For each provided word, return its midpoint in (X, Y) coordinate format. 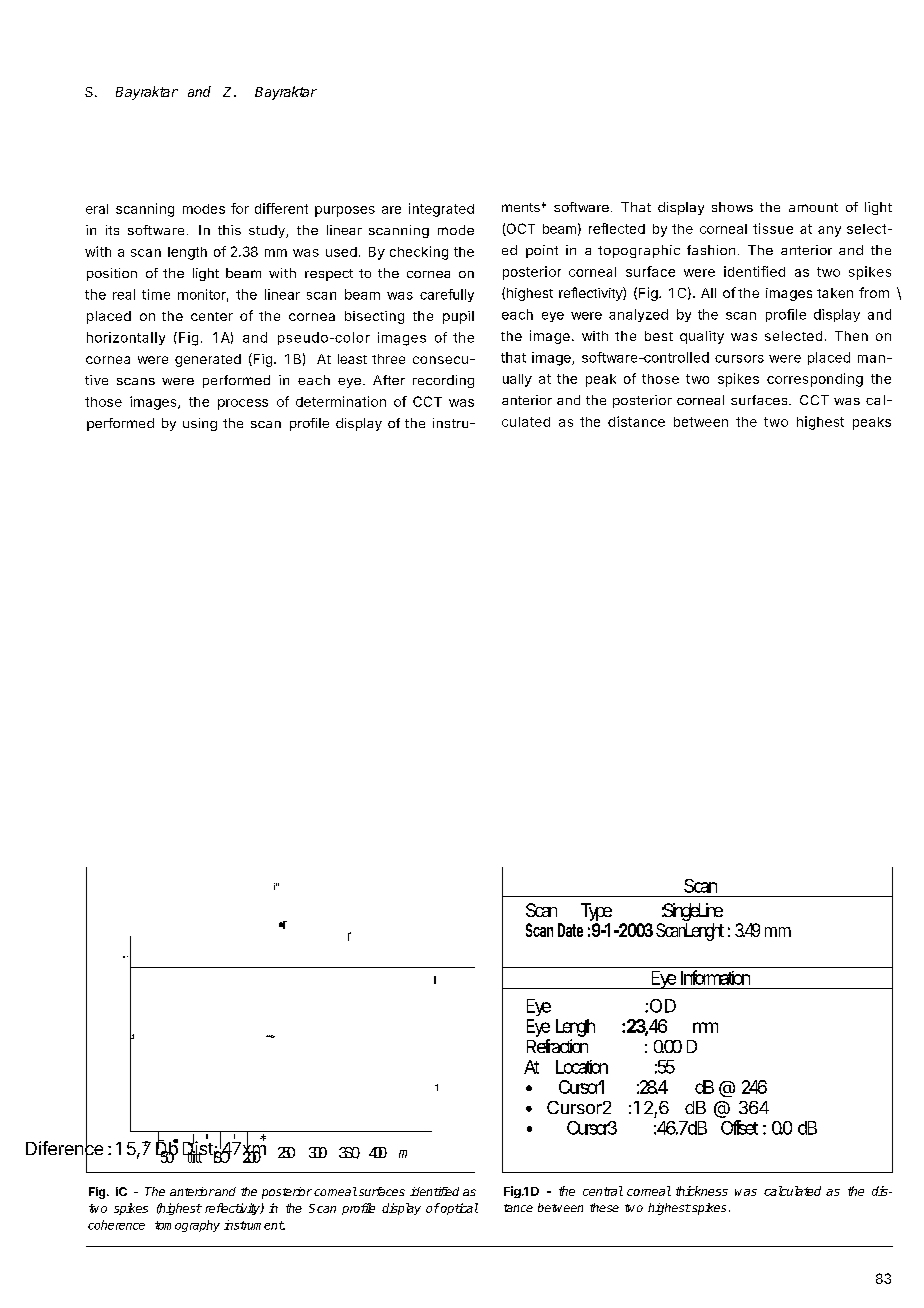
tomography (187, 1226)
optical (458, 1209)
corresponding (815, 380)
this (229, 230)
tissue (773, 228)
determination (341, 401)
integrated (441, 210)
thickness (702, 1191)
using (200, 424)
